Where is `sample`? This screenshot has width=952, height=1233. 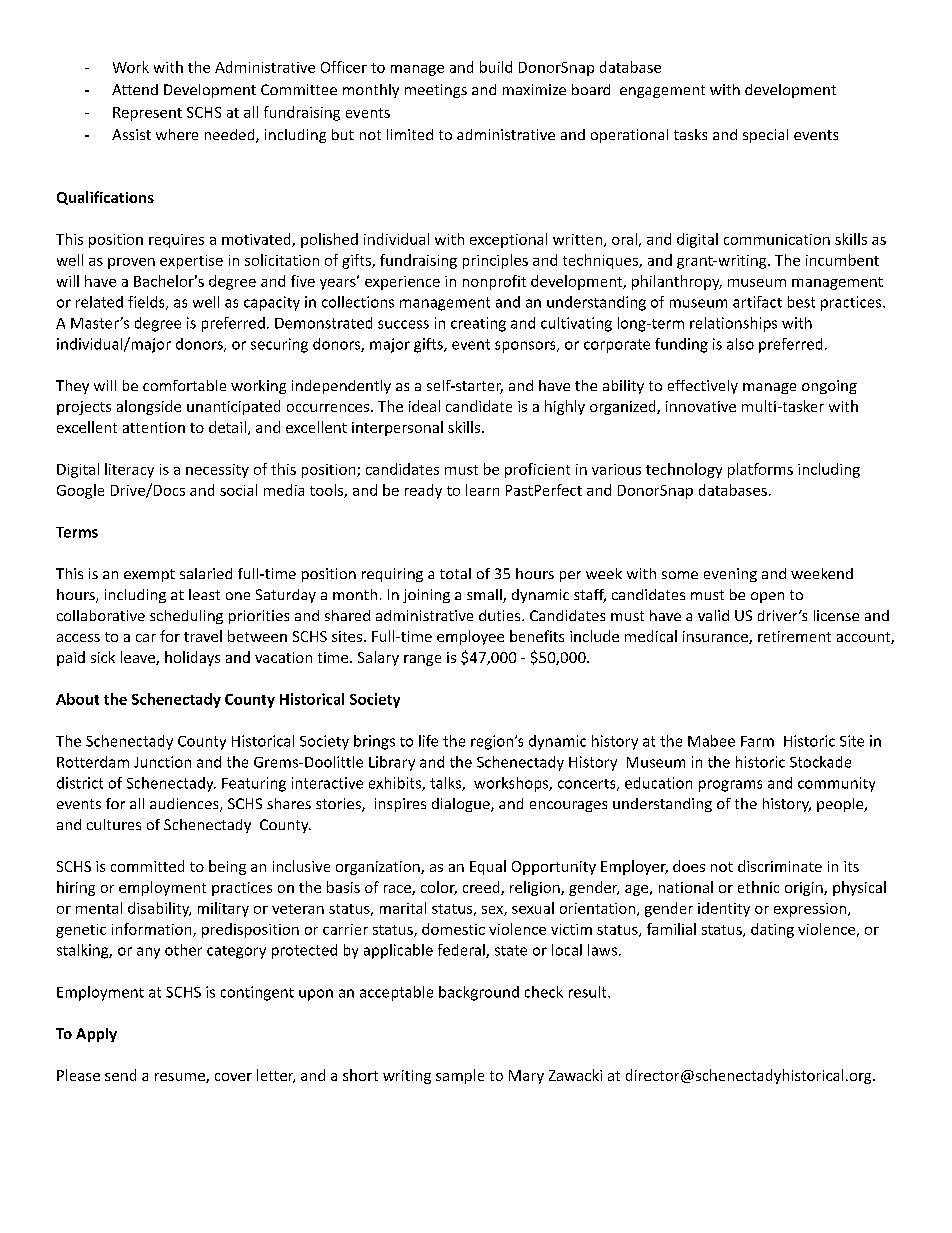 sample is located at coordinates (460, 1076).
